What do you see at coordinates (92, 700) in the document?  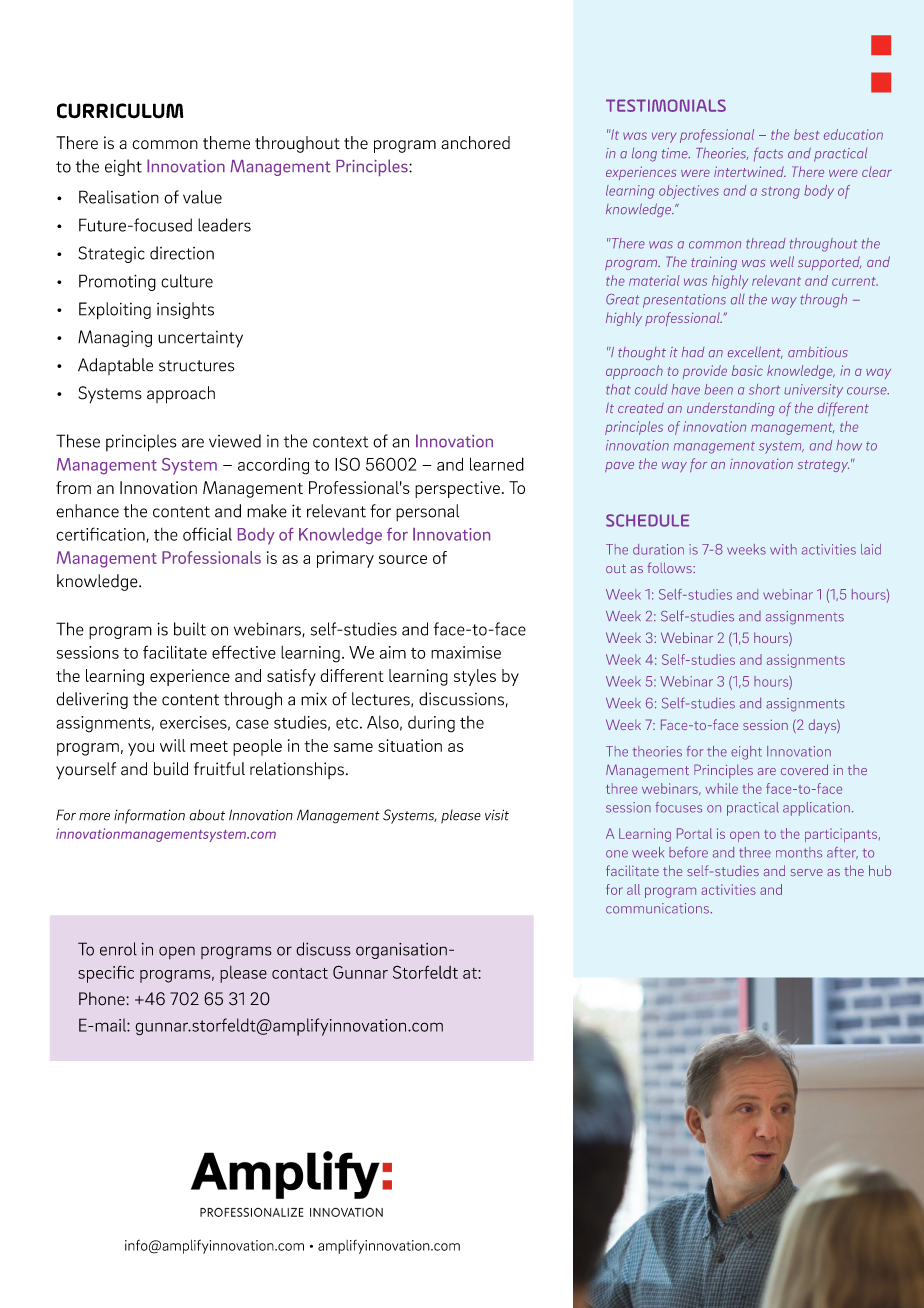 I see `delivering` at bounding box center [92, 700].
